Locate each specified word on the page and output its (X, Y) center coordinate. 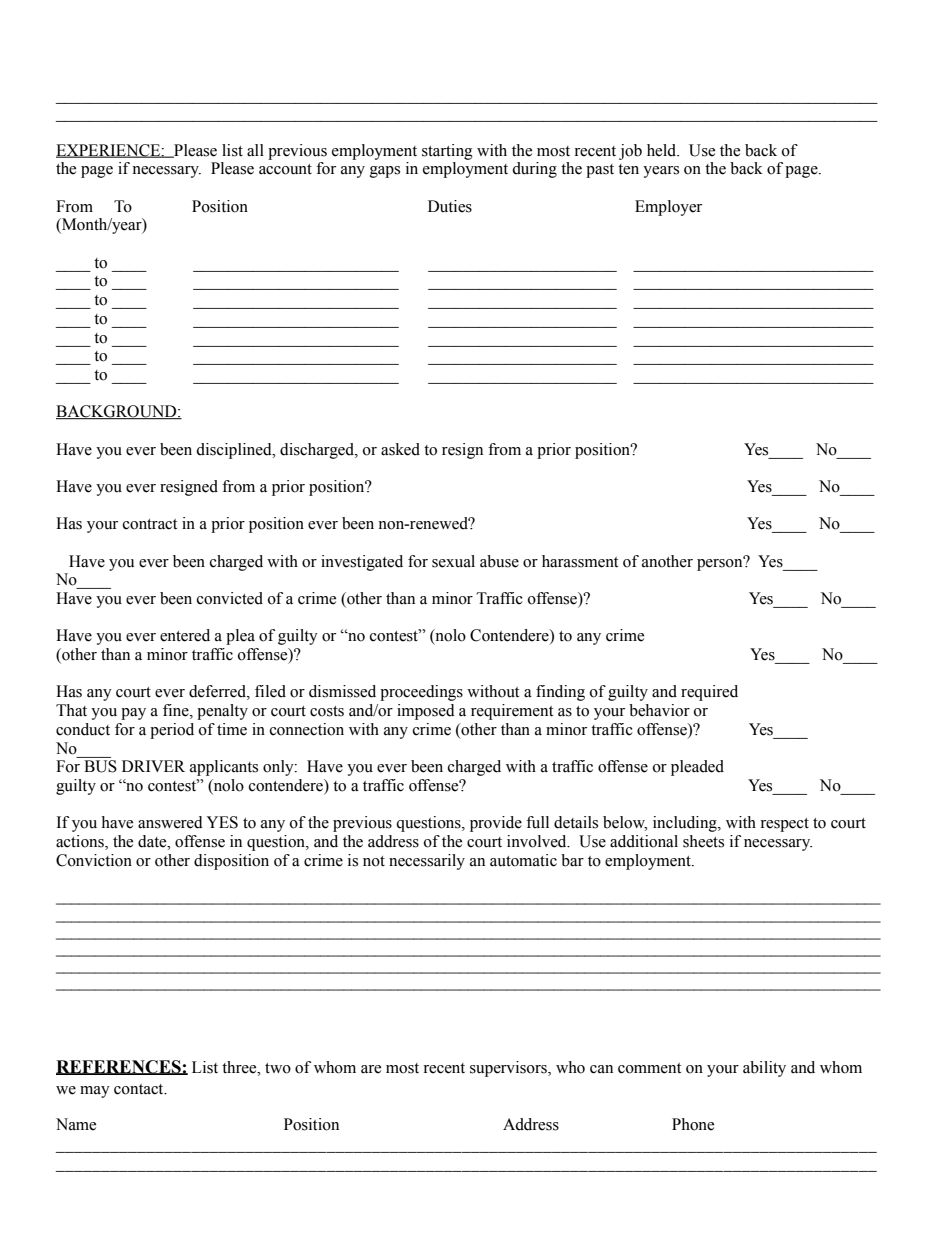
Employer (668, 208)
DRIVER (153, 766)
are (371, 1069)
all (255, 150)
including (686, 824)
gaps (385, 172)
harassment (580, 561)
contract (150, 524)
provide (496, 824)
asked (400, 449)
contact (140, 1089)
